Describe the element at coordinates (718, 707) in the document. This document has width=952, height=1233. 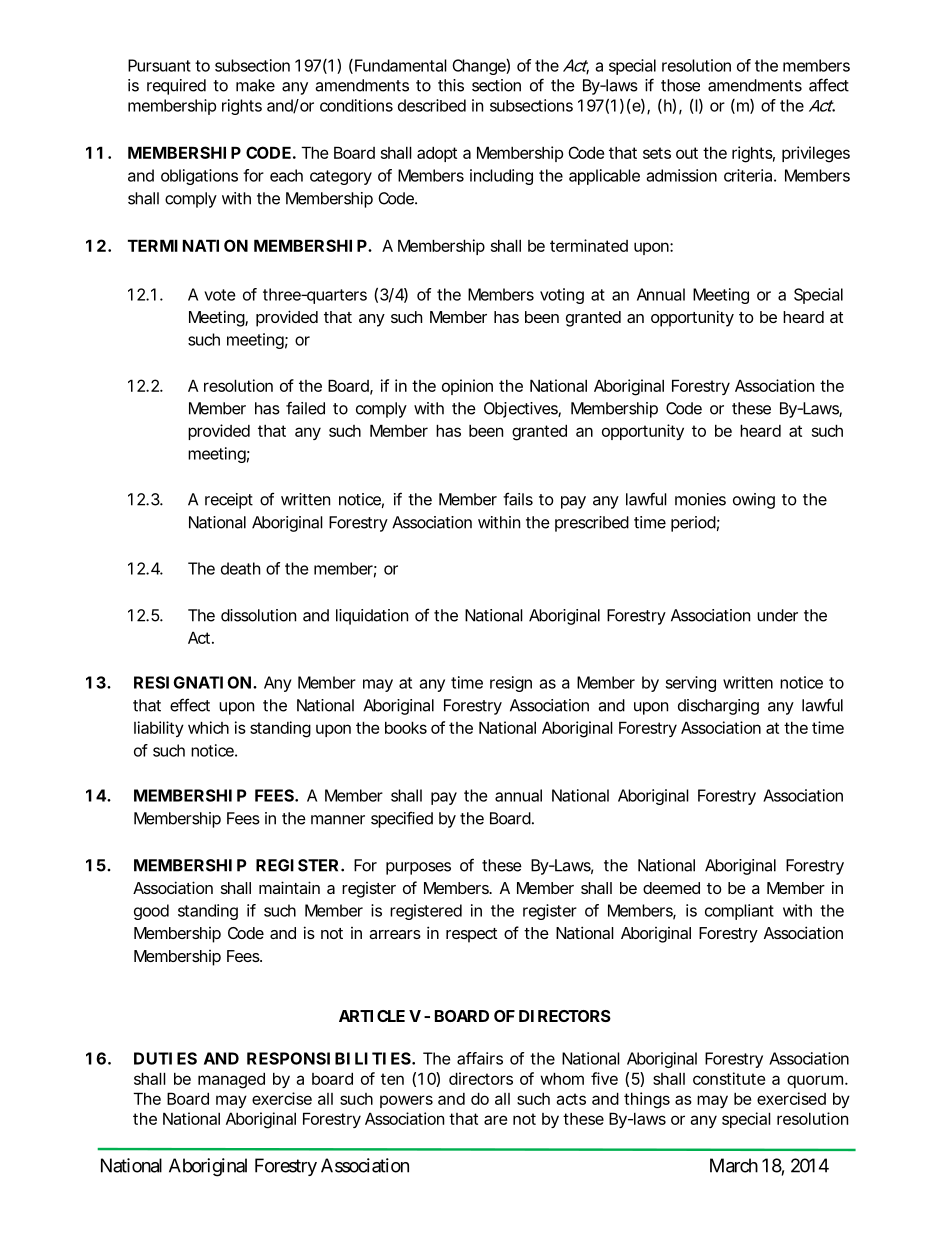
I see `discharging` at that location.
